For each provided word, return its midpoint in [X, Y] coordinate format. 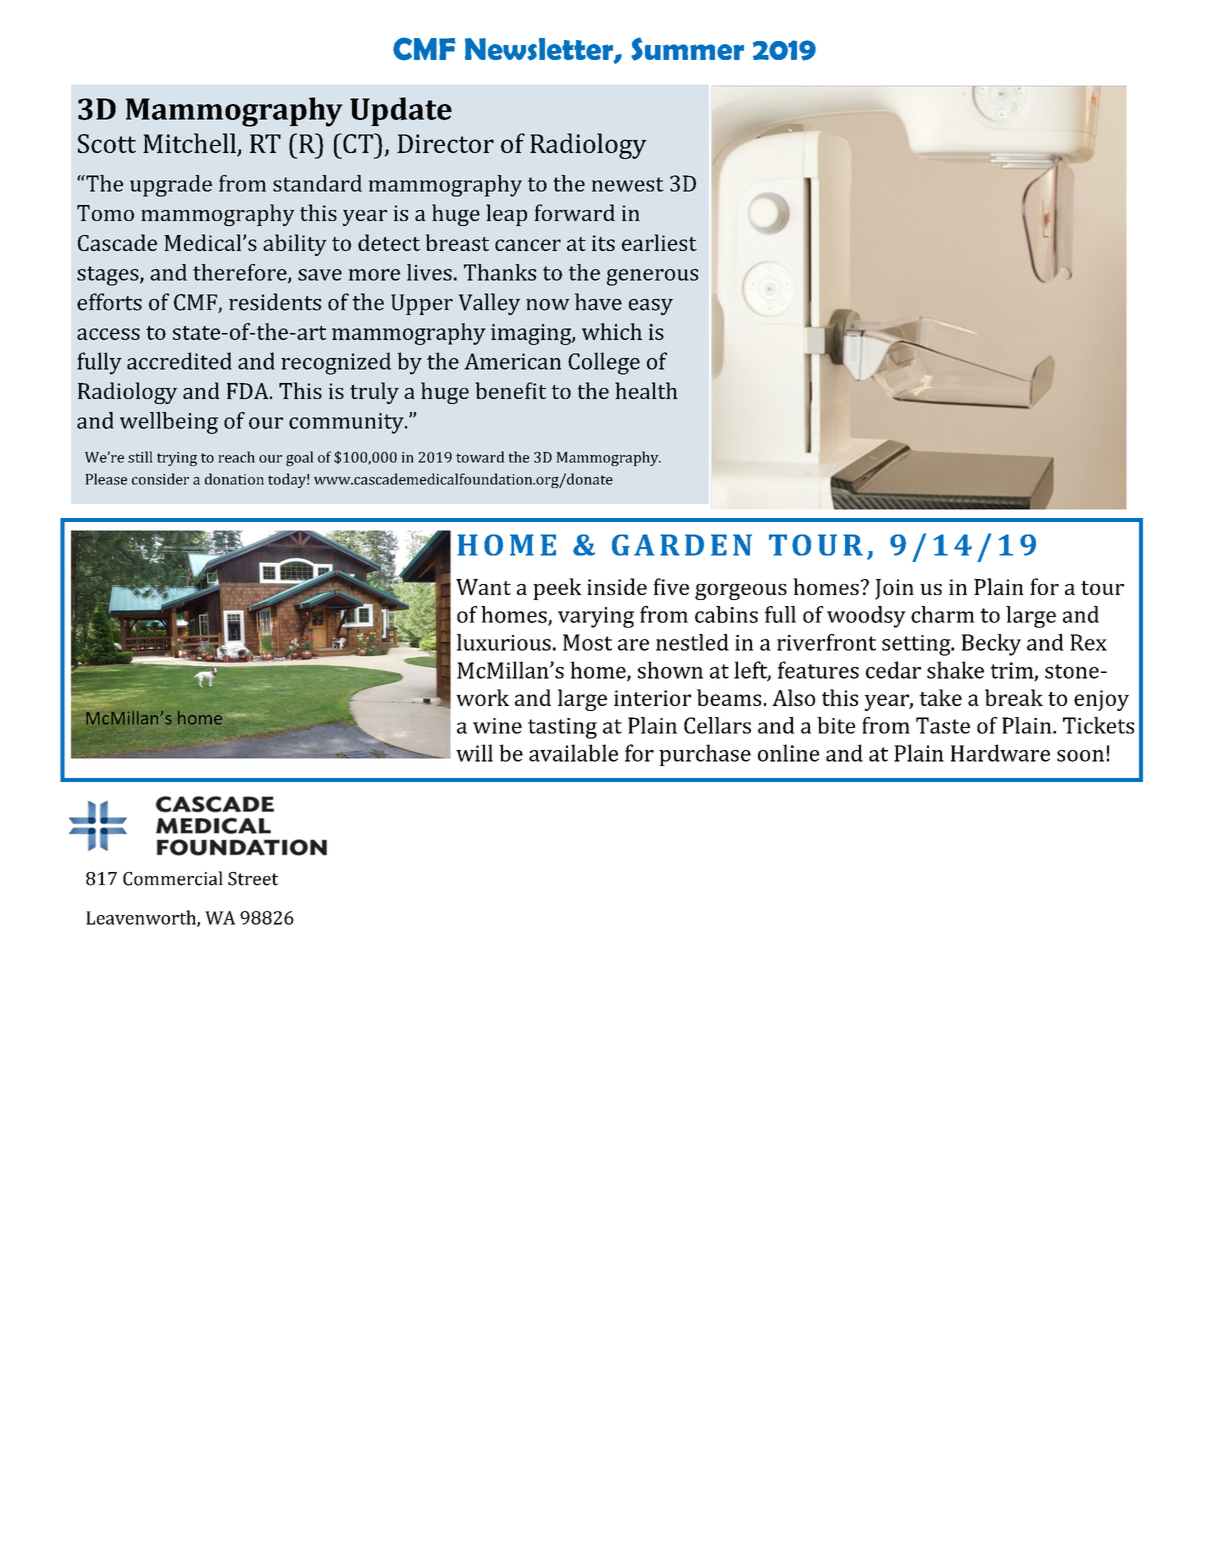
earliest [659, 242]
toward [480, 457]
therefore [241, 273]
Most [587, 642]
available [573, 753]
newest [628, 184]
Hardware [1000, 753]
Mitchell [190, 144]
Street [253, 879]
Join [894, 589]
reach [236, 457]
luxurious [504, 642]
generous [652, 277]
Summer [687, 49]
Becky [991, 645]
